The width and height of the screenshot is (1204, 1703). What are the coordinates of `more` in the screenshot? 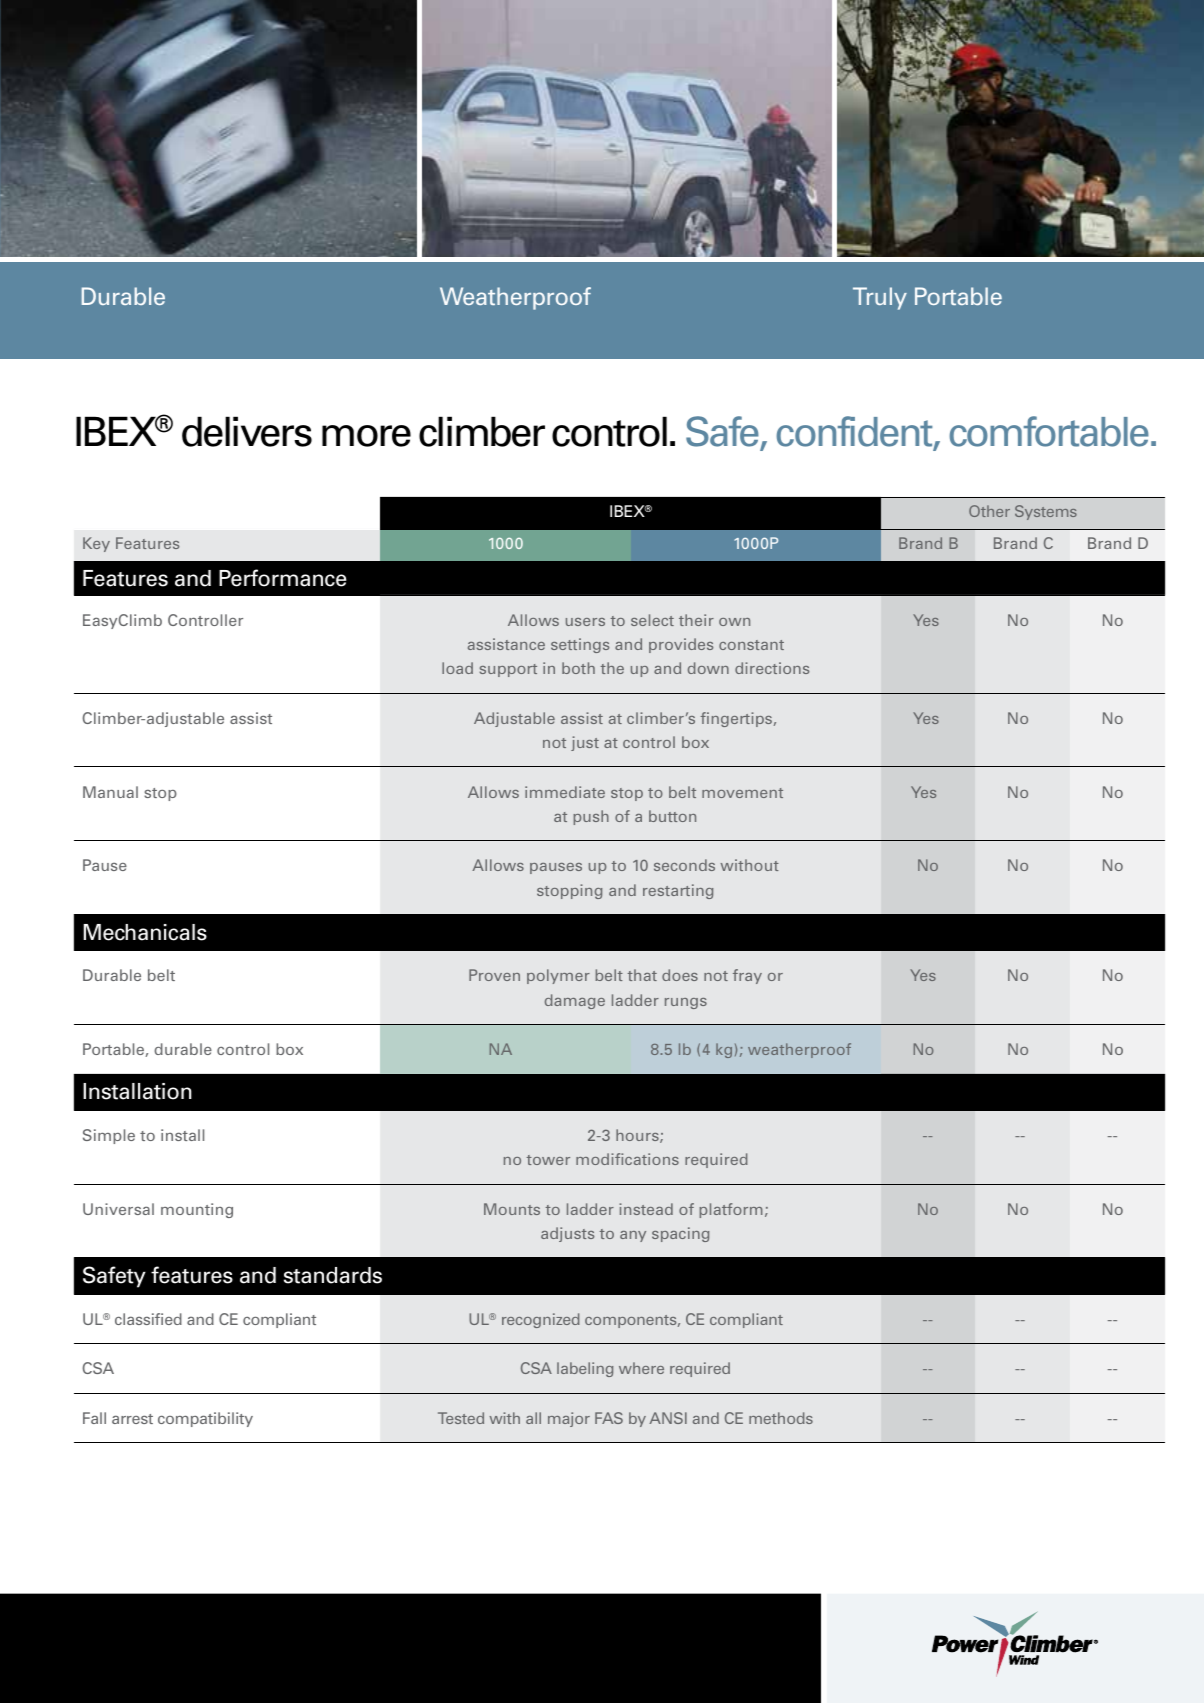 It's located at (366, 436).
